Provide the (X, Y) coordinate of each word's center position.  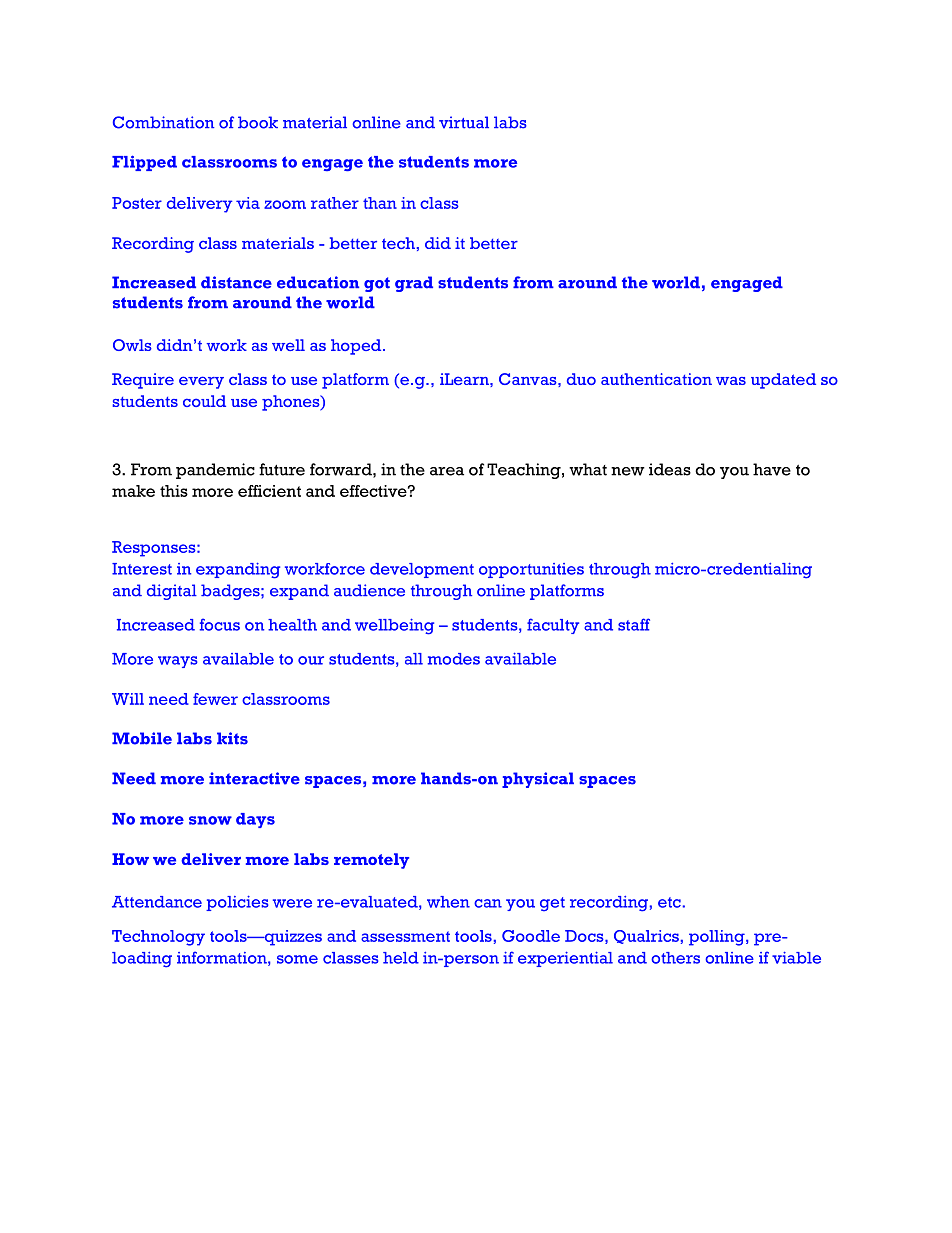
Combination (163, 122)
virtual (464, 122)
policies (237, 903)
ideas (670, 469)
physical (538, 780)
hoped (357, 347)
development (422, 570)
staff (634, 624)
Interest (142, 569)
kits (232, 738)
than (380, 203)
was (731, 380)
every (201, 382)
